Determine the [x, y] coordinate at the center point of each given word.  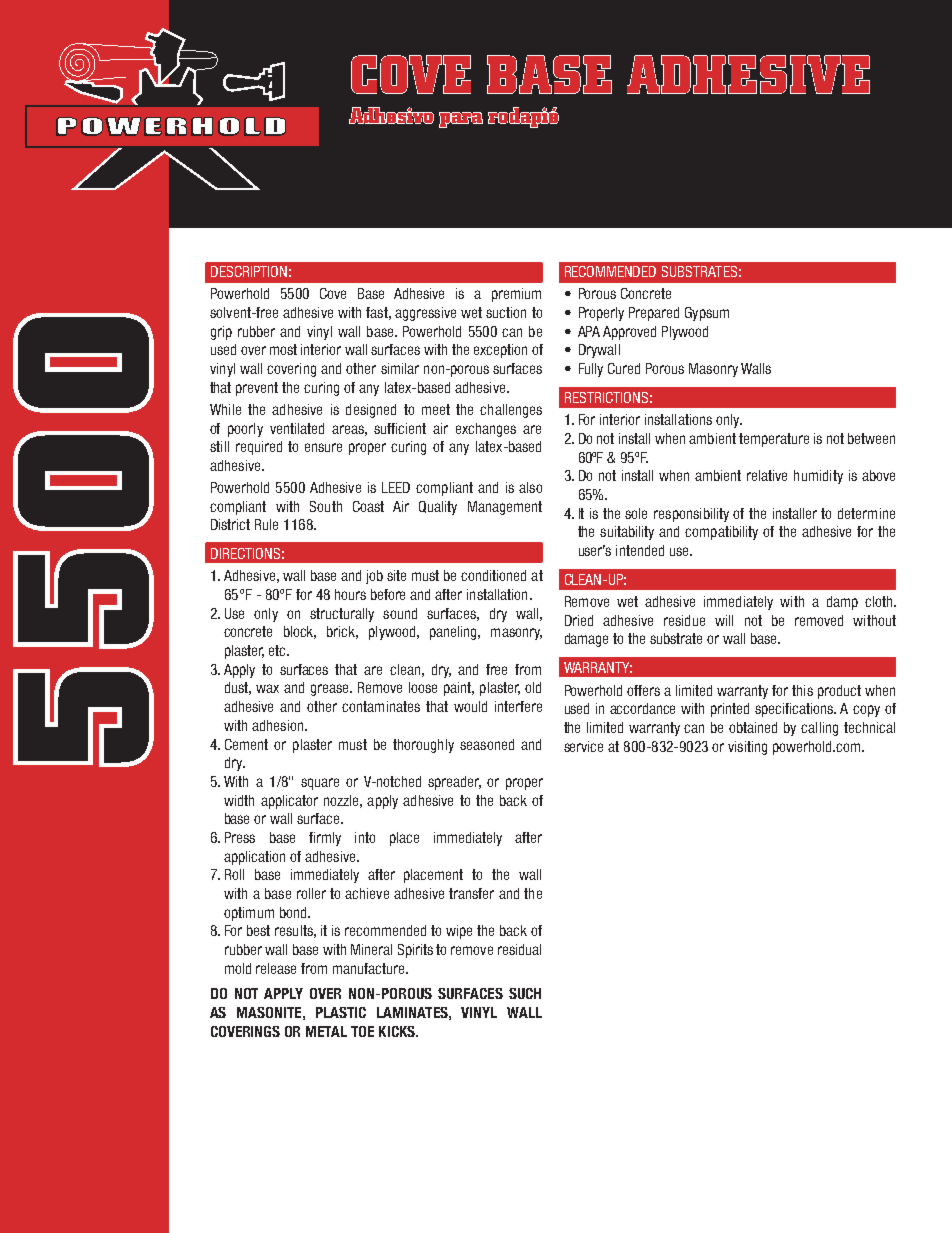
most [283, 349]
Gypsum [707, 314]
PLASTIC [341, 1012]
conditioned [493, 575]
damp [842, 603]
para [461, 120]
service [583, 746]
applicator [289, 802]
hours [350, 594]
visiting [747, 748]
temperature [774, 440]
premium [516, 295]
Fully [591, 370]
